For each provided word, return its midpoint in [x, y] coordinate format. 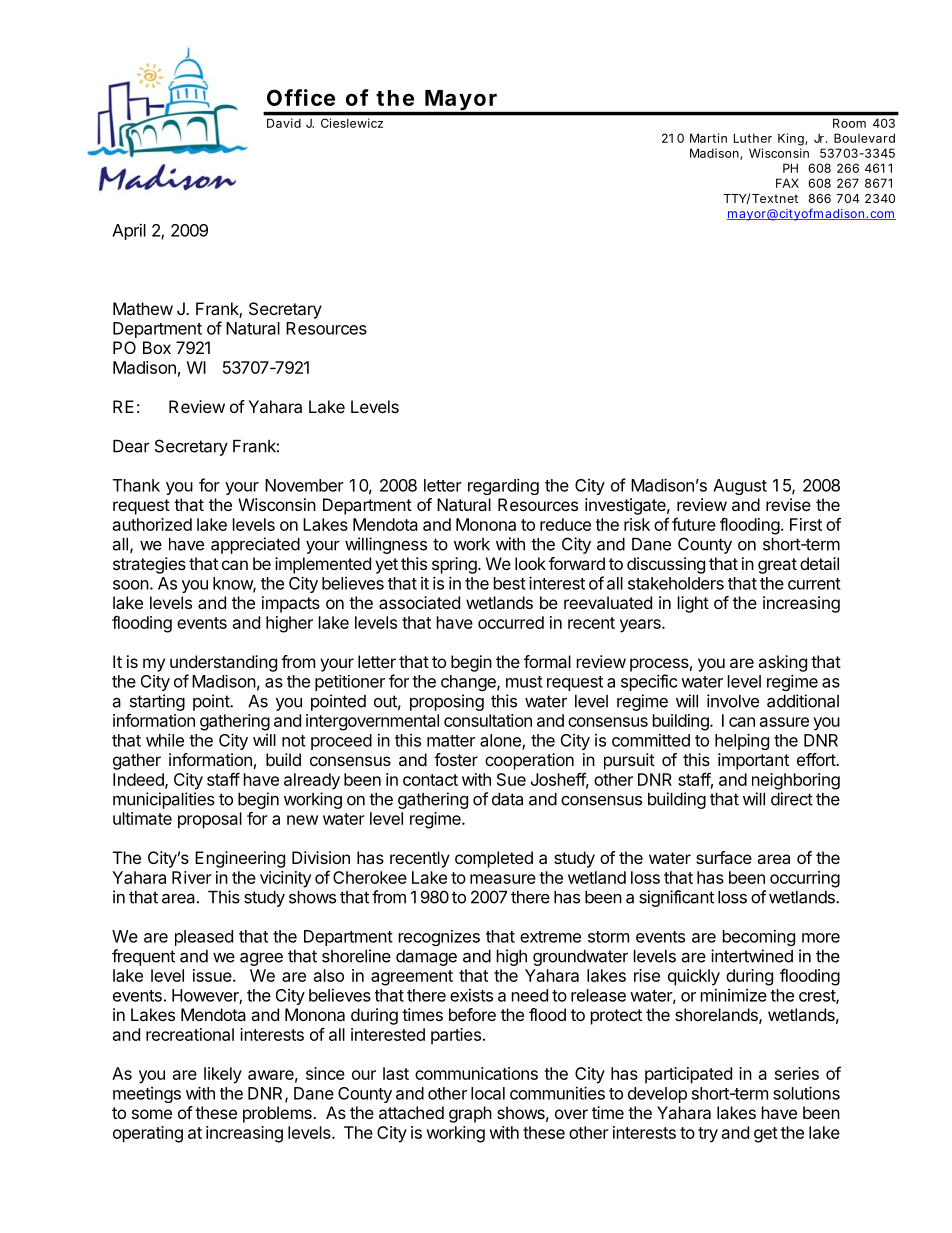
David [284, 123]
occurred [511, 622]
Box [157, 347]
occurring [805, 879]
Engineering [240, 859]
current [814, 584]
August [740, 487]
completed [494, 859]
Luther [753, 138]
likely [223, 1075]
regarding [503, 486]
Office [301, 97]
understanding [223, 663]
